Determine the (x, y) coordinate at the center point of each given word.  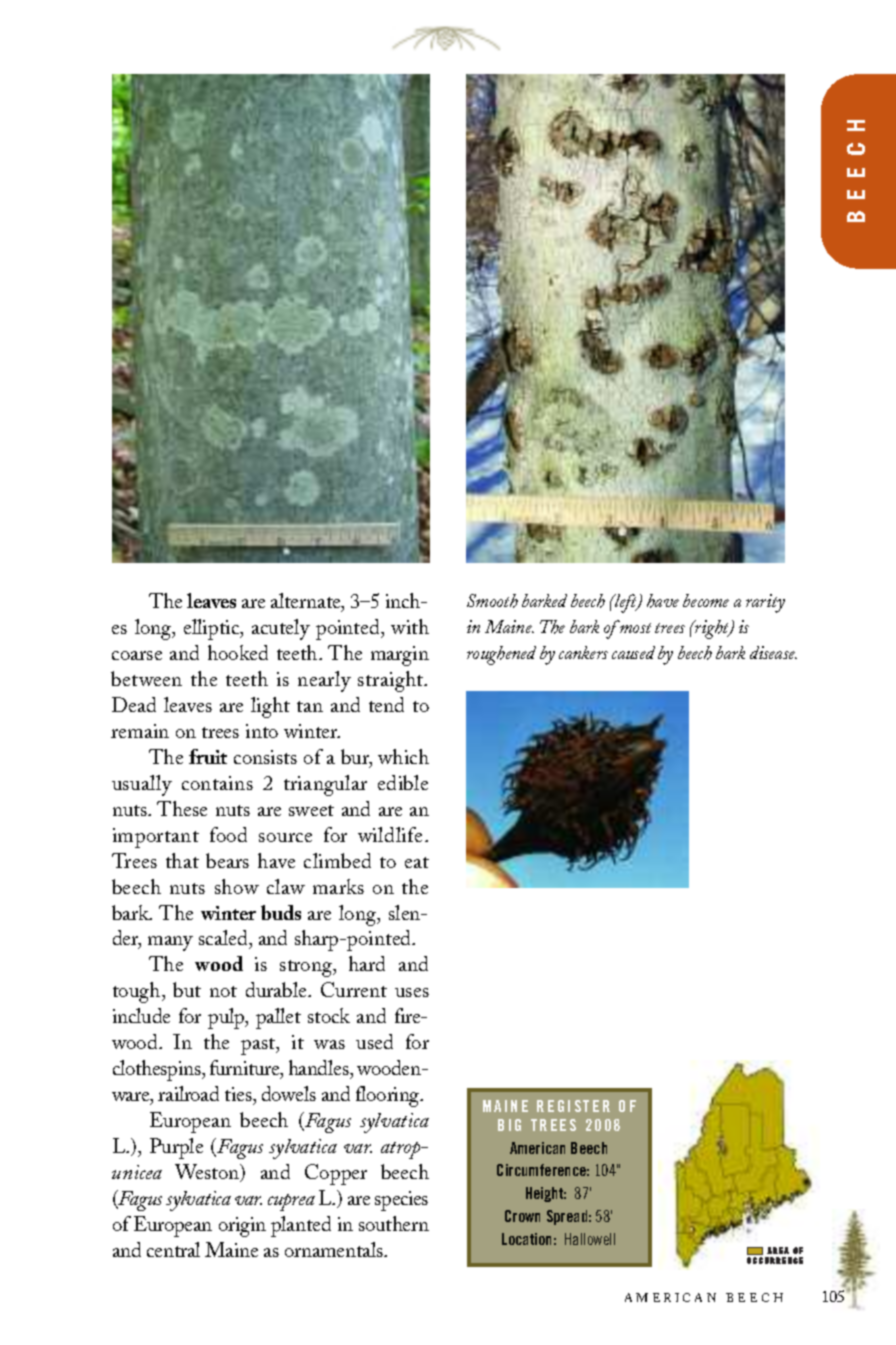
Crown (522, 1216)
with (410, 626)
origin (242, 1227)
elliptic (213, 629)
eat (417, 862)
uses (412, 992)
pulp (227, 1018)
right (712, 629)
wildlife (392, 834)
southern (394, 1223)
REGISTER (573, 1106)
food (228, 834)
